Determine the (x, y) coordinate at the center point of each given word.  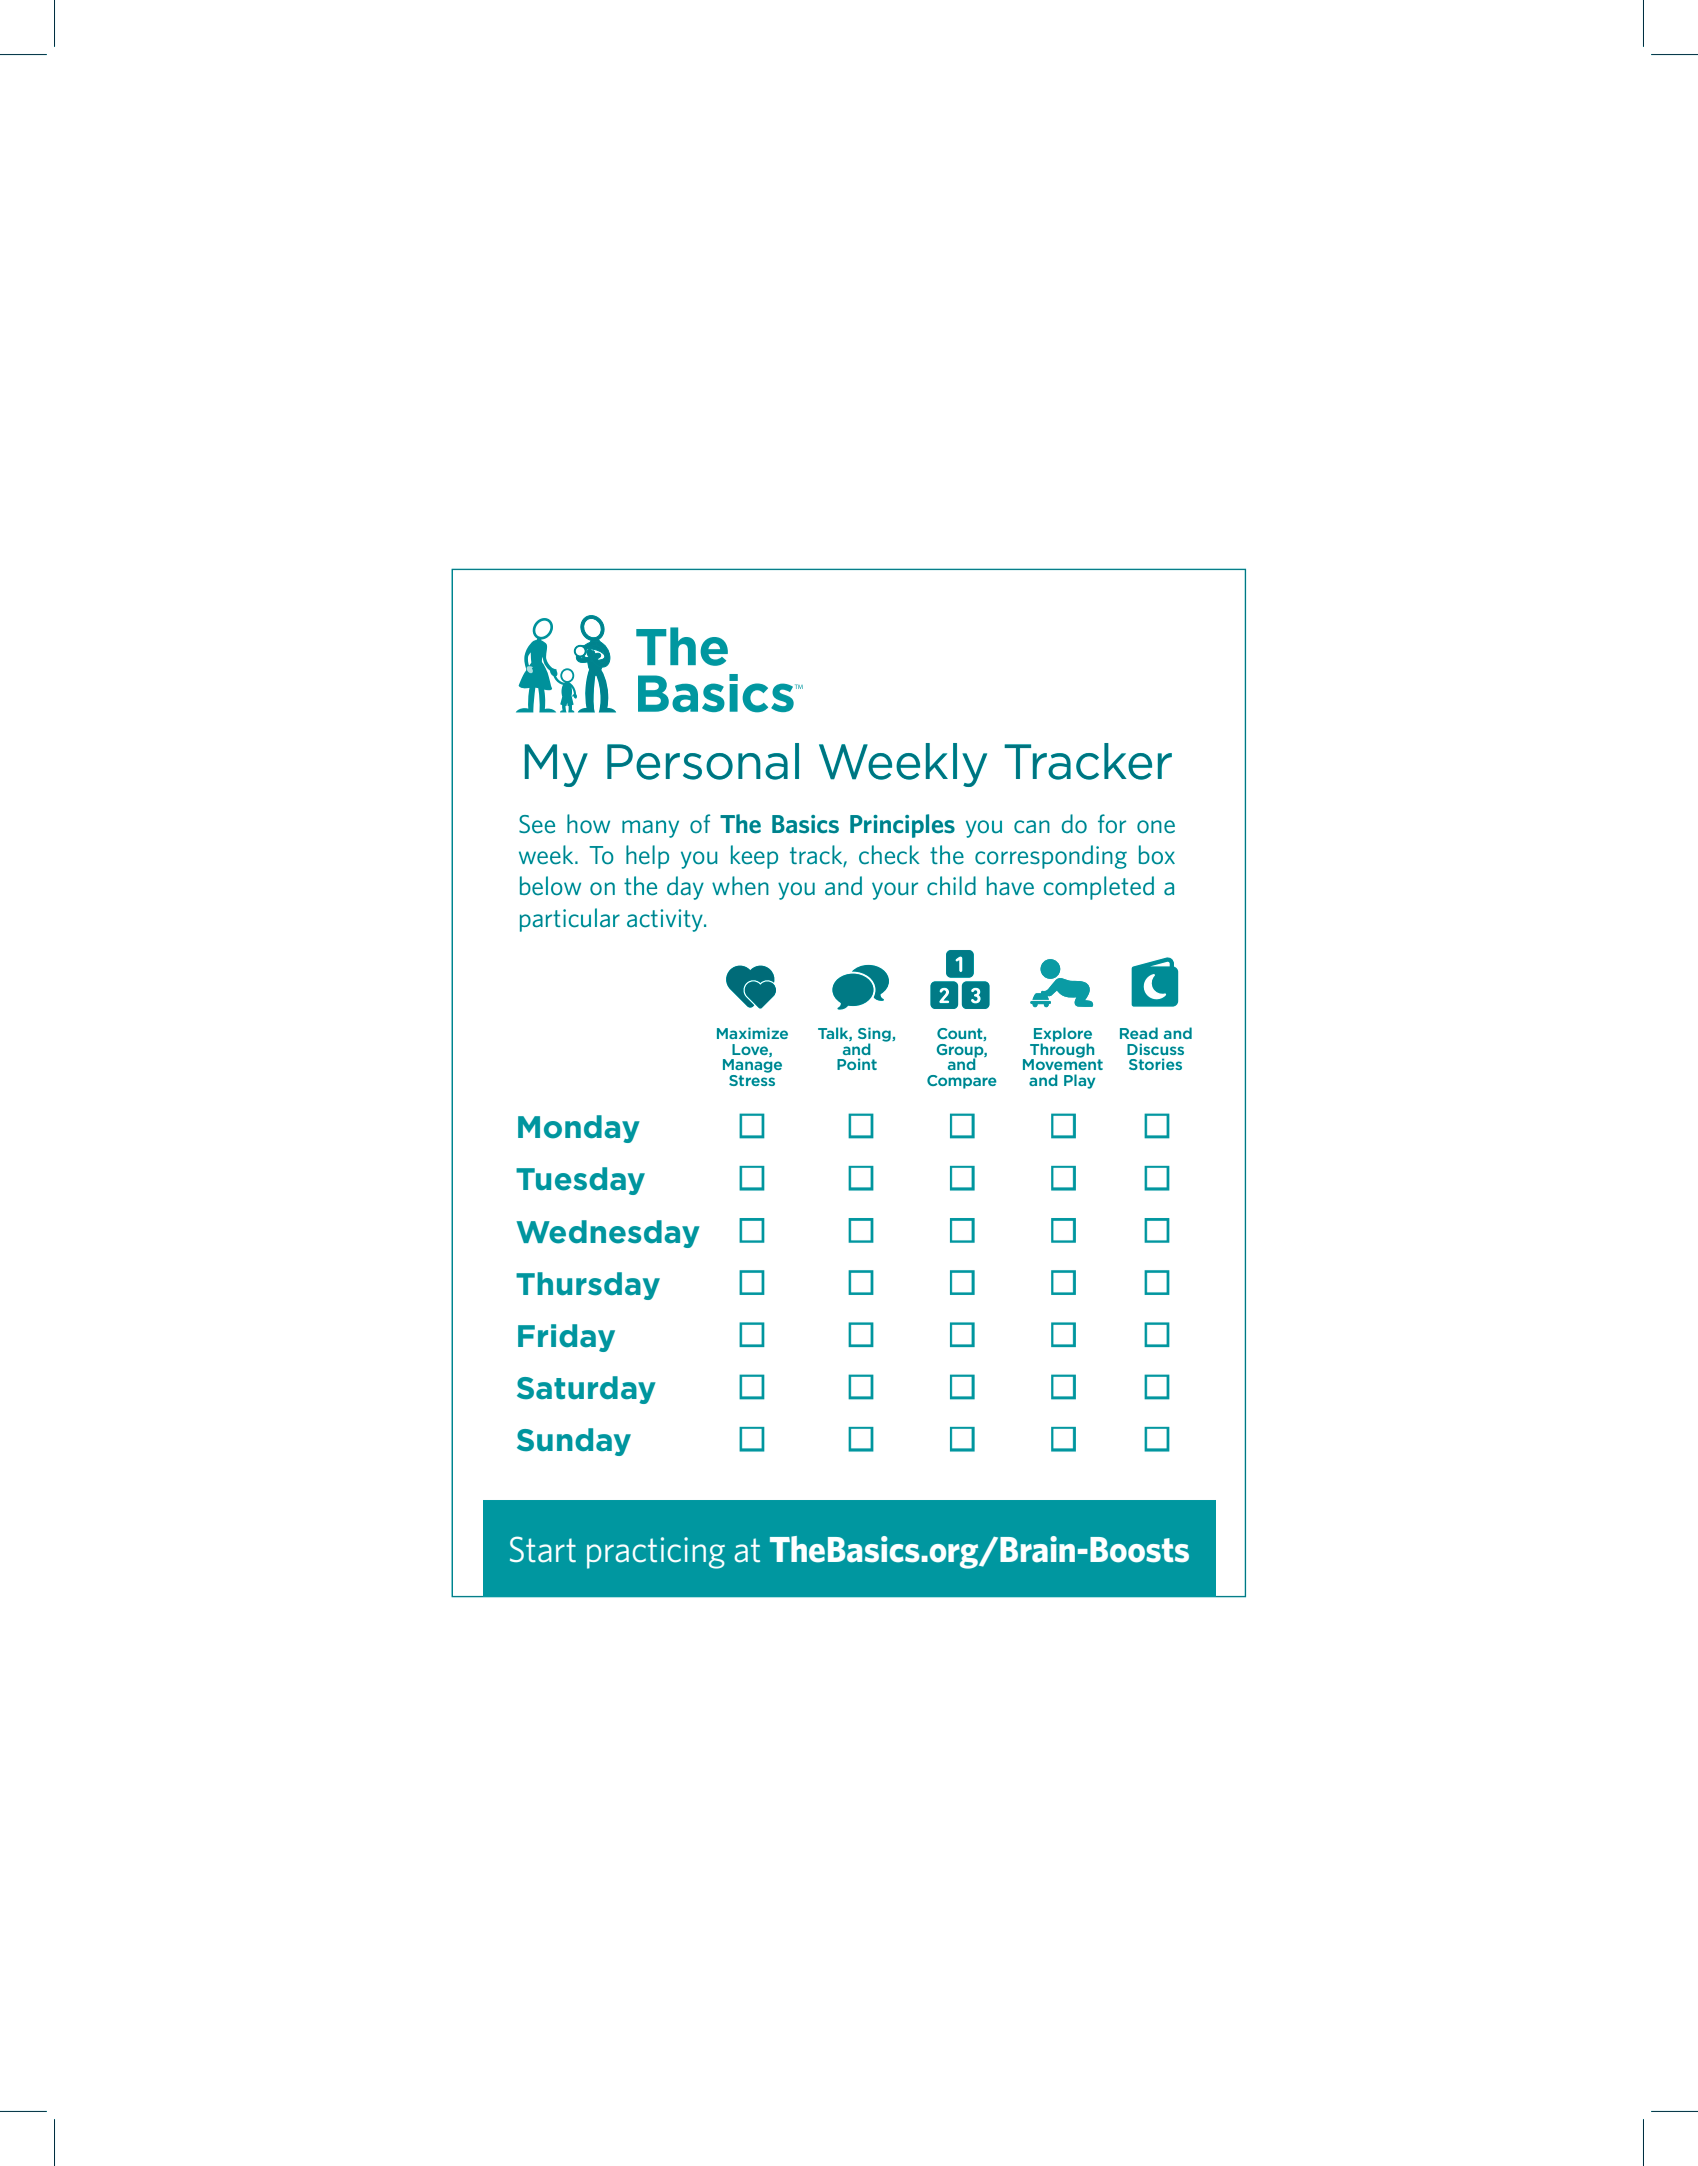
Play (1079, 1081)
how (588, 823)
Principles (902, 826)
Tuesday (580, 1181)
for (1112, 824)
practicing (656, 1553)
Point (857, 1064)
